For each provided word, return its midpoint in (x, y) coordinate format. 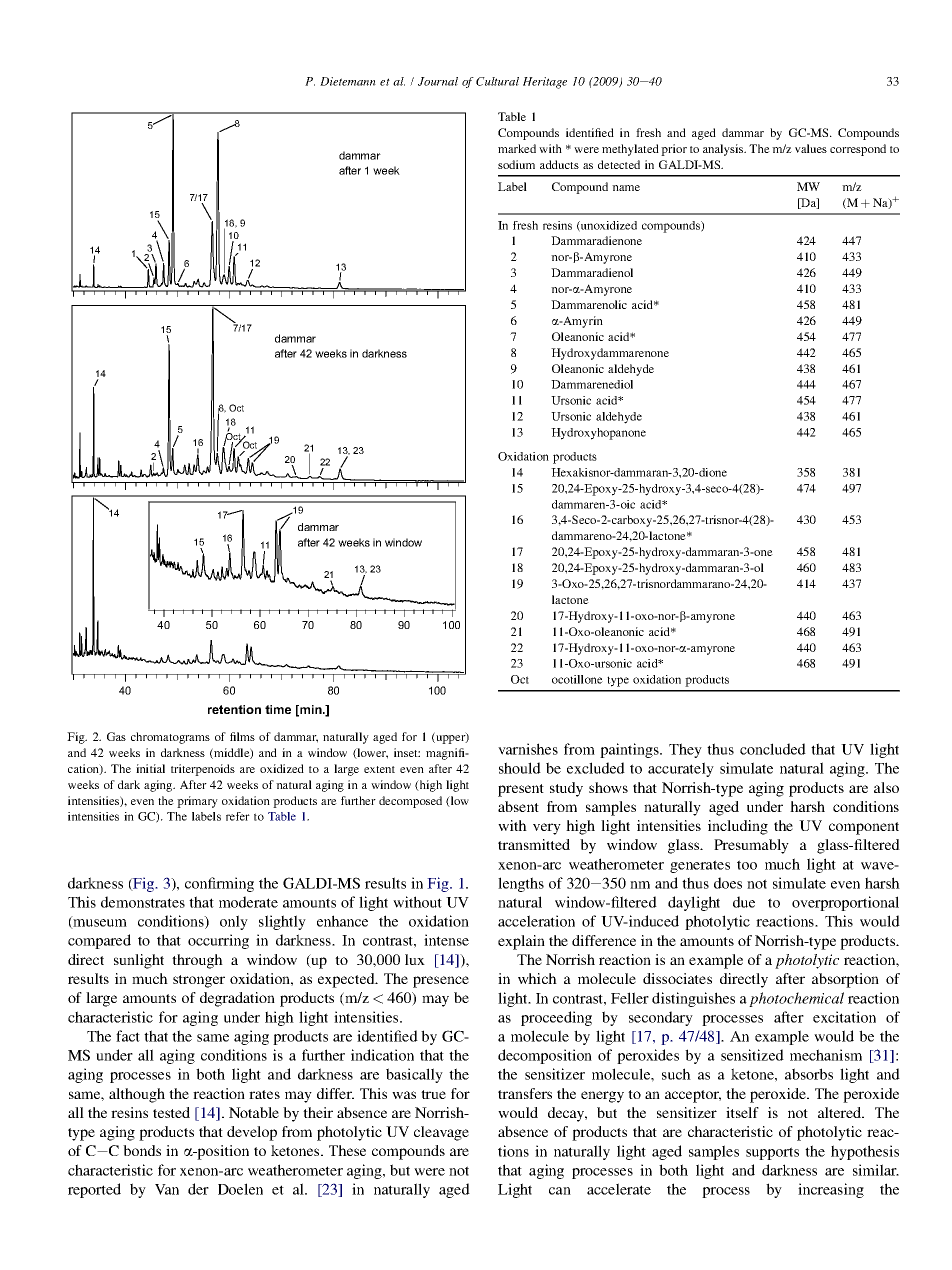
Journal (438, 81)
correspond (858, 150)
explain (521, 942)
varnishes (528, 749)
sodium (516, 164)
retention (234, 709)
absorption (845, 980)
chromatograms (170, 738)
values (811, 148)
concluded (773, 749)
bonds (142, 1150)
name (626, 188)
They (685, 750)
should (520, 768)
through (197, 961)
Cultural (497, 81)
